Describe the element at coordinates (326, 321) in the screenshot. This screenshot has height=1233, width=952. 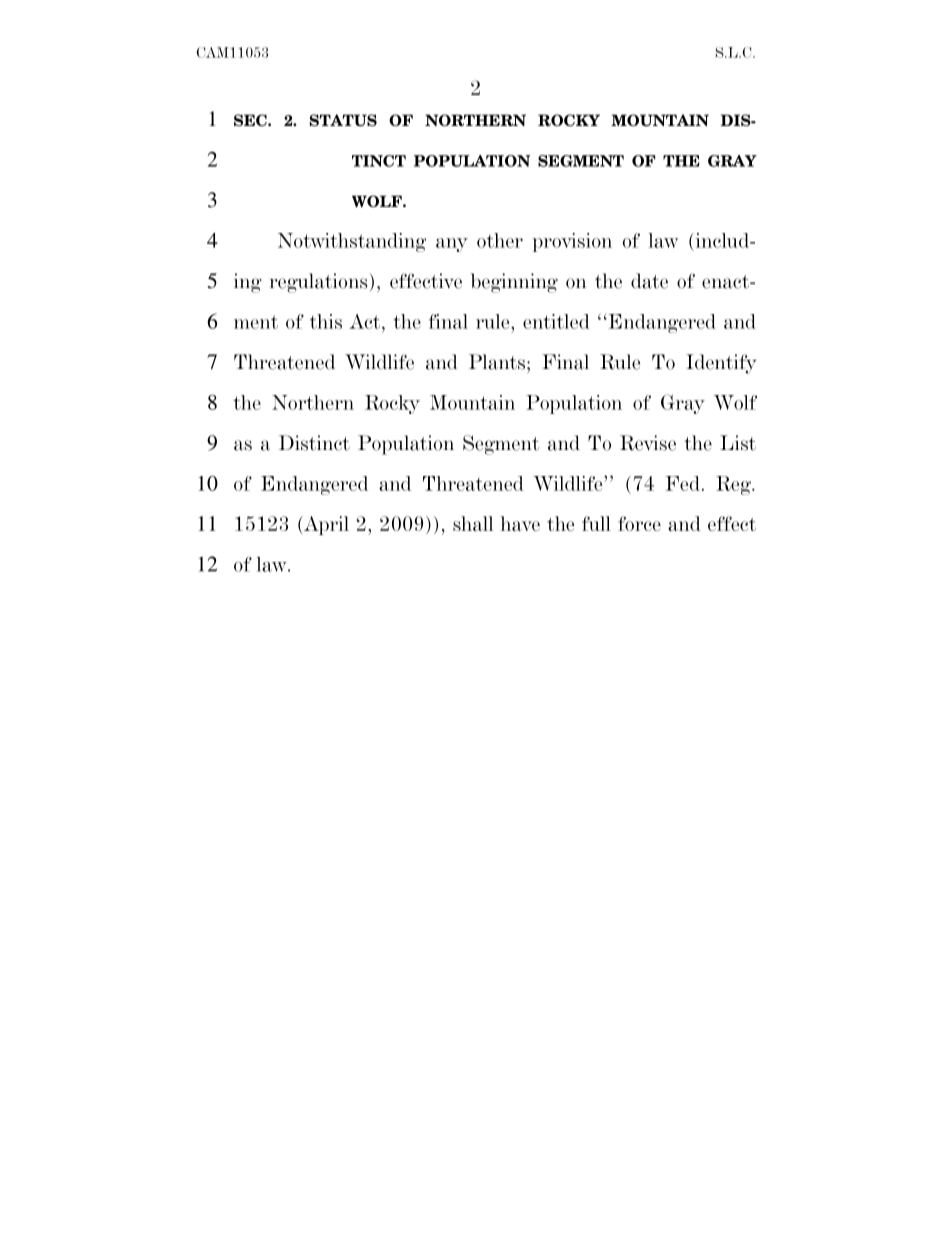
I see `this` at that location.
